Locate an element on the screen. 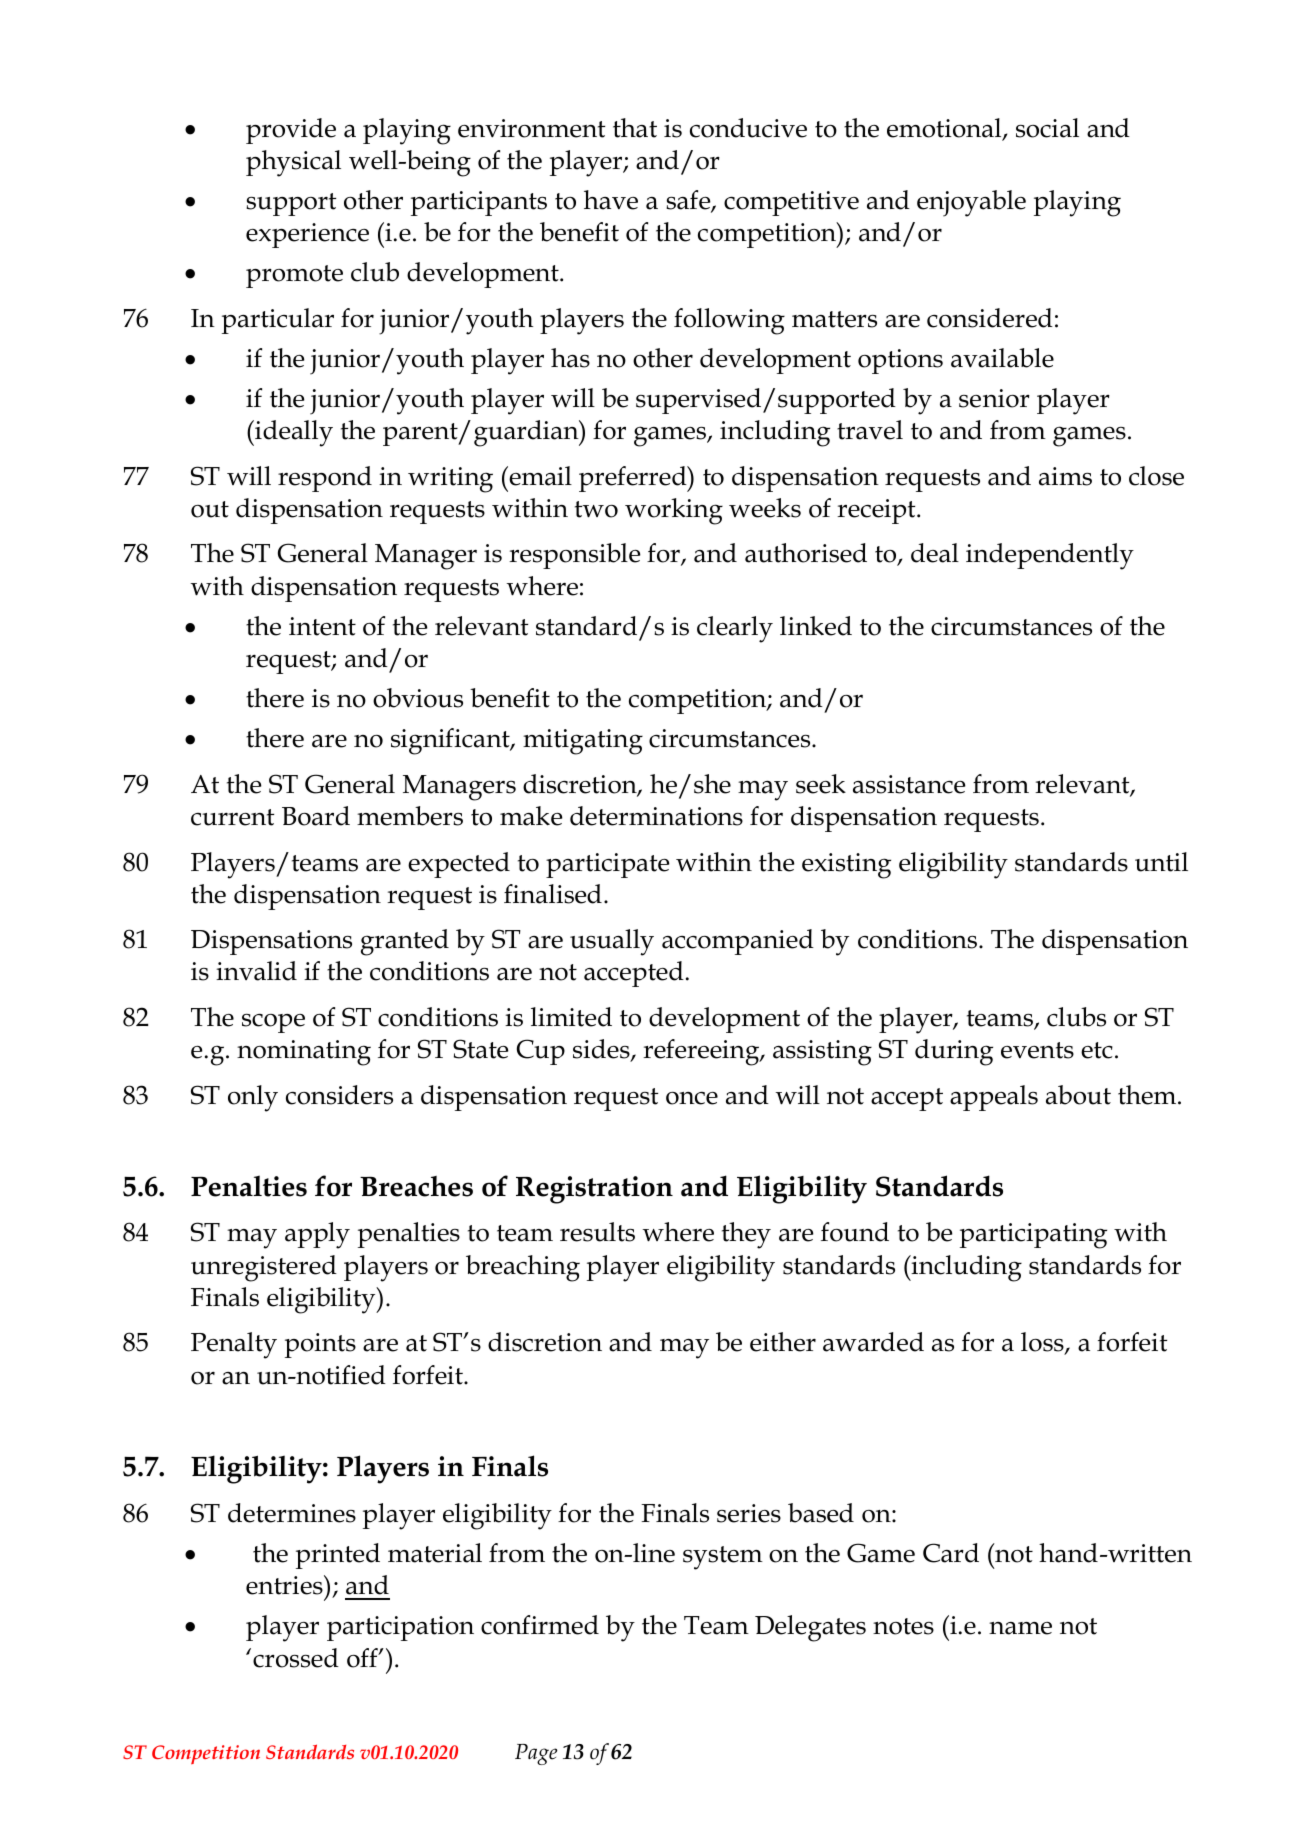  accompanied is located at coordinates (738, 942).
